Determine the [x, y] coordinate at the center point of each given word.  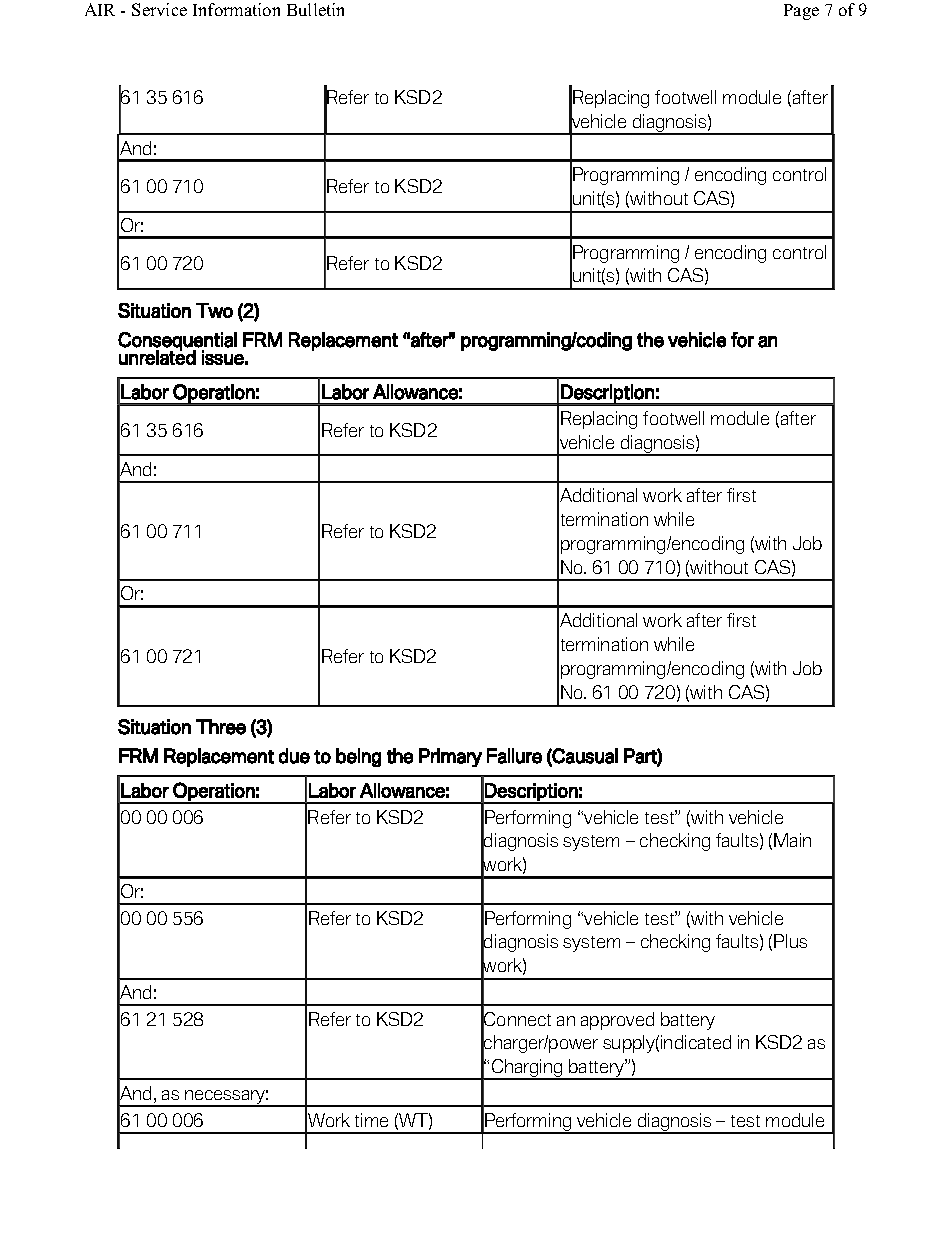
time [371, 1120]
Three [221, 727]
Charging [527, 1069]
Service [159, 9]
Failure [514, 756]
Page [801, 12]
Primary [450, 757]
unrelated [157, 356]
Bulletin [315, 9]
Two [214, 310]
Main [792, 840]
